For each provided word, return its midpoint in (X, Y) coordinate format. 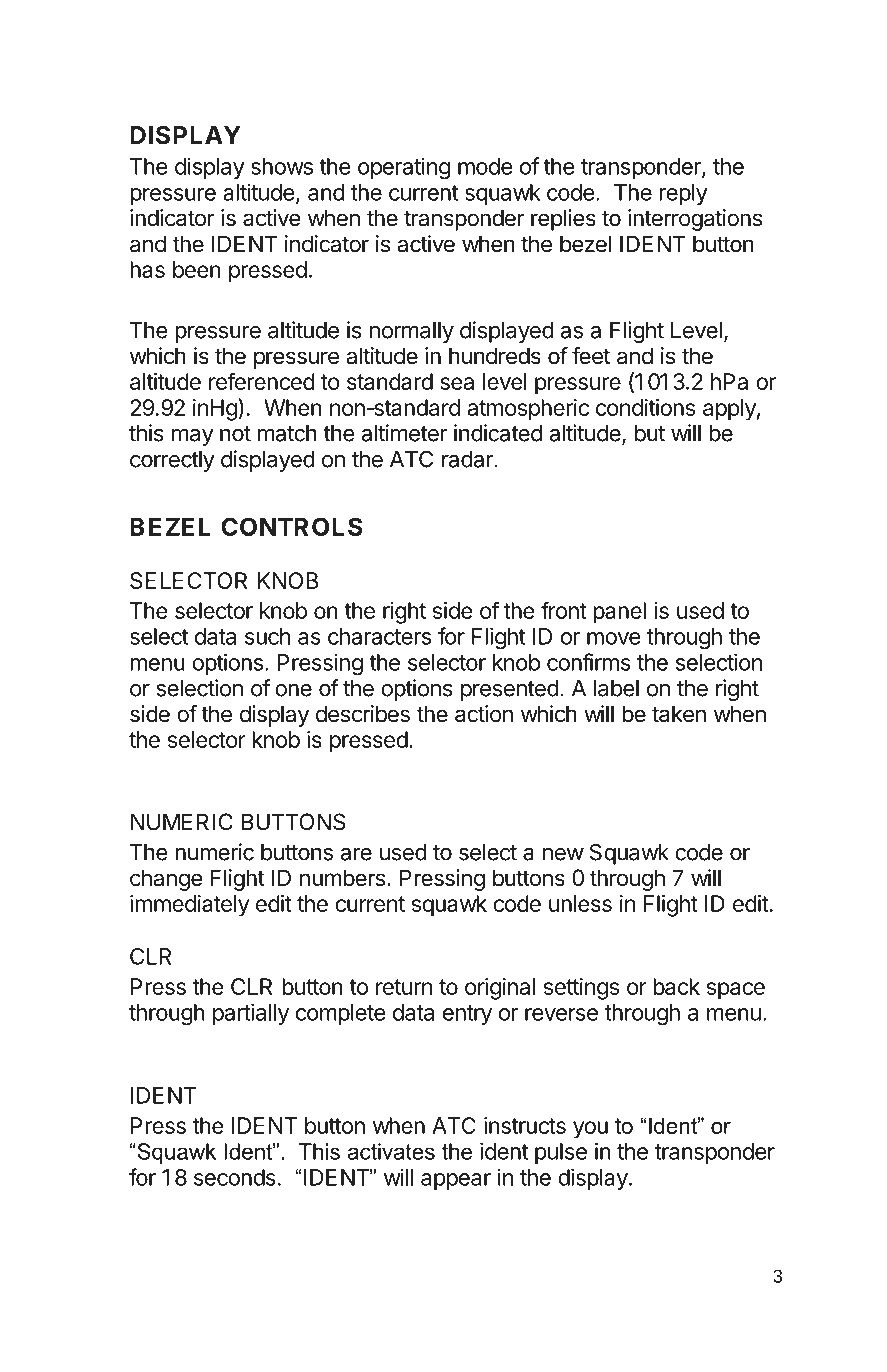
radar (468, 459)
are (356, 854)
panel (619, 613)
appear (456, 1181)
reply (683, 194)
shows (282, 166)
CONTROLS (292, 526)
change (166, 880)
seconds (235, 1177)
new (563, 854)
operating (404, 168)
